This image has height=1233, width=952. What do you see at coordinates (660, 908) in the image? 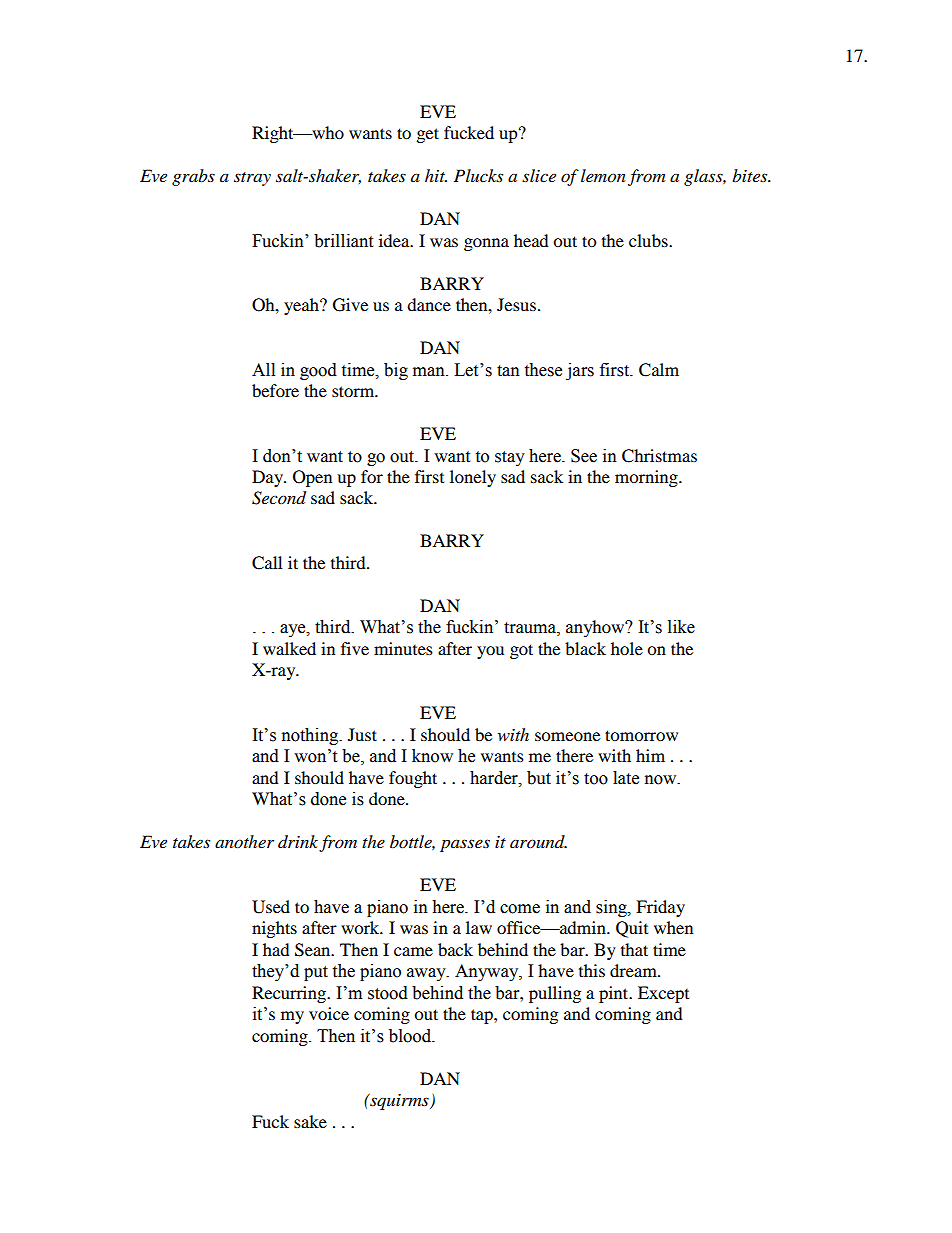
I see `Friday` at bounding box center [660, 908].
